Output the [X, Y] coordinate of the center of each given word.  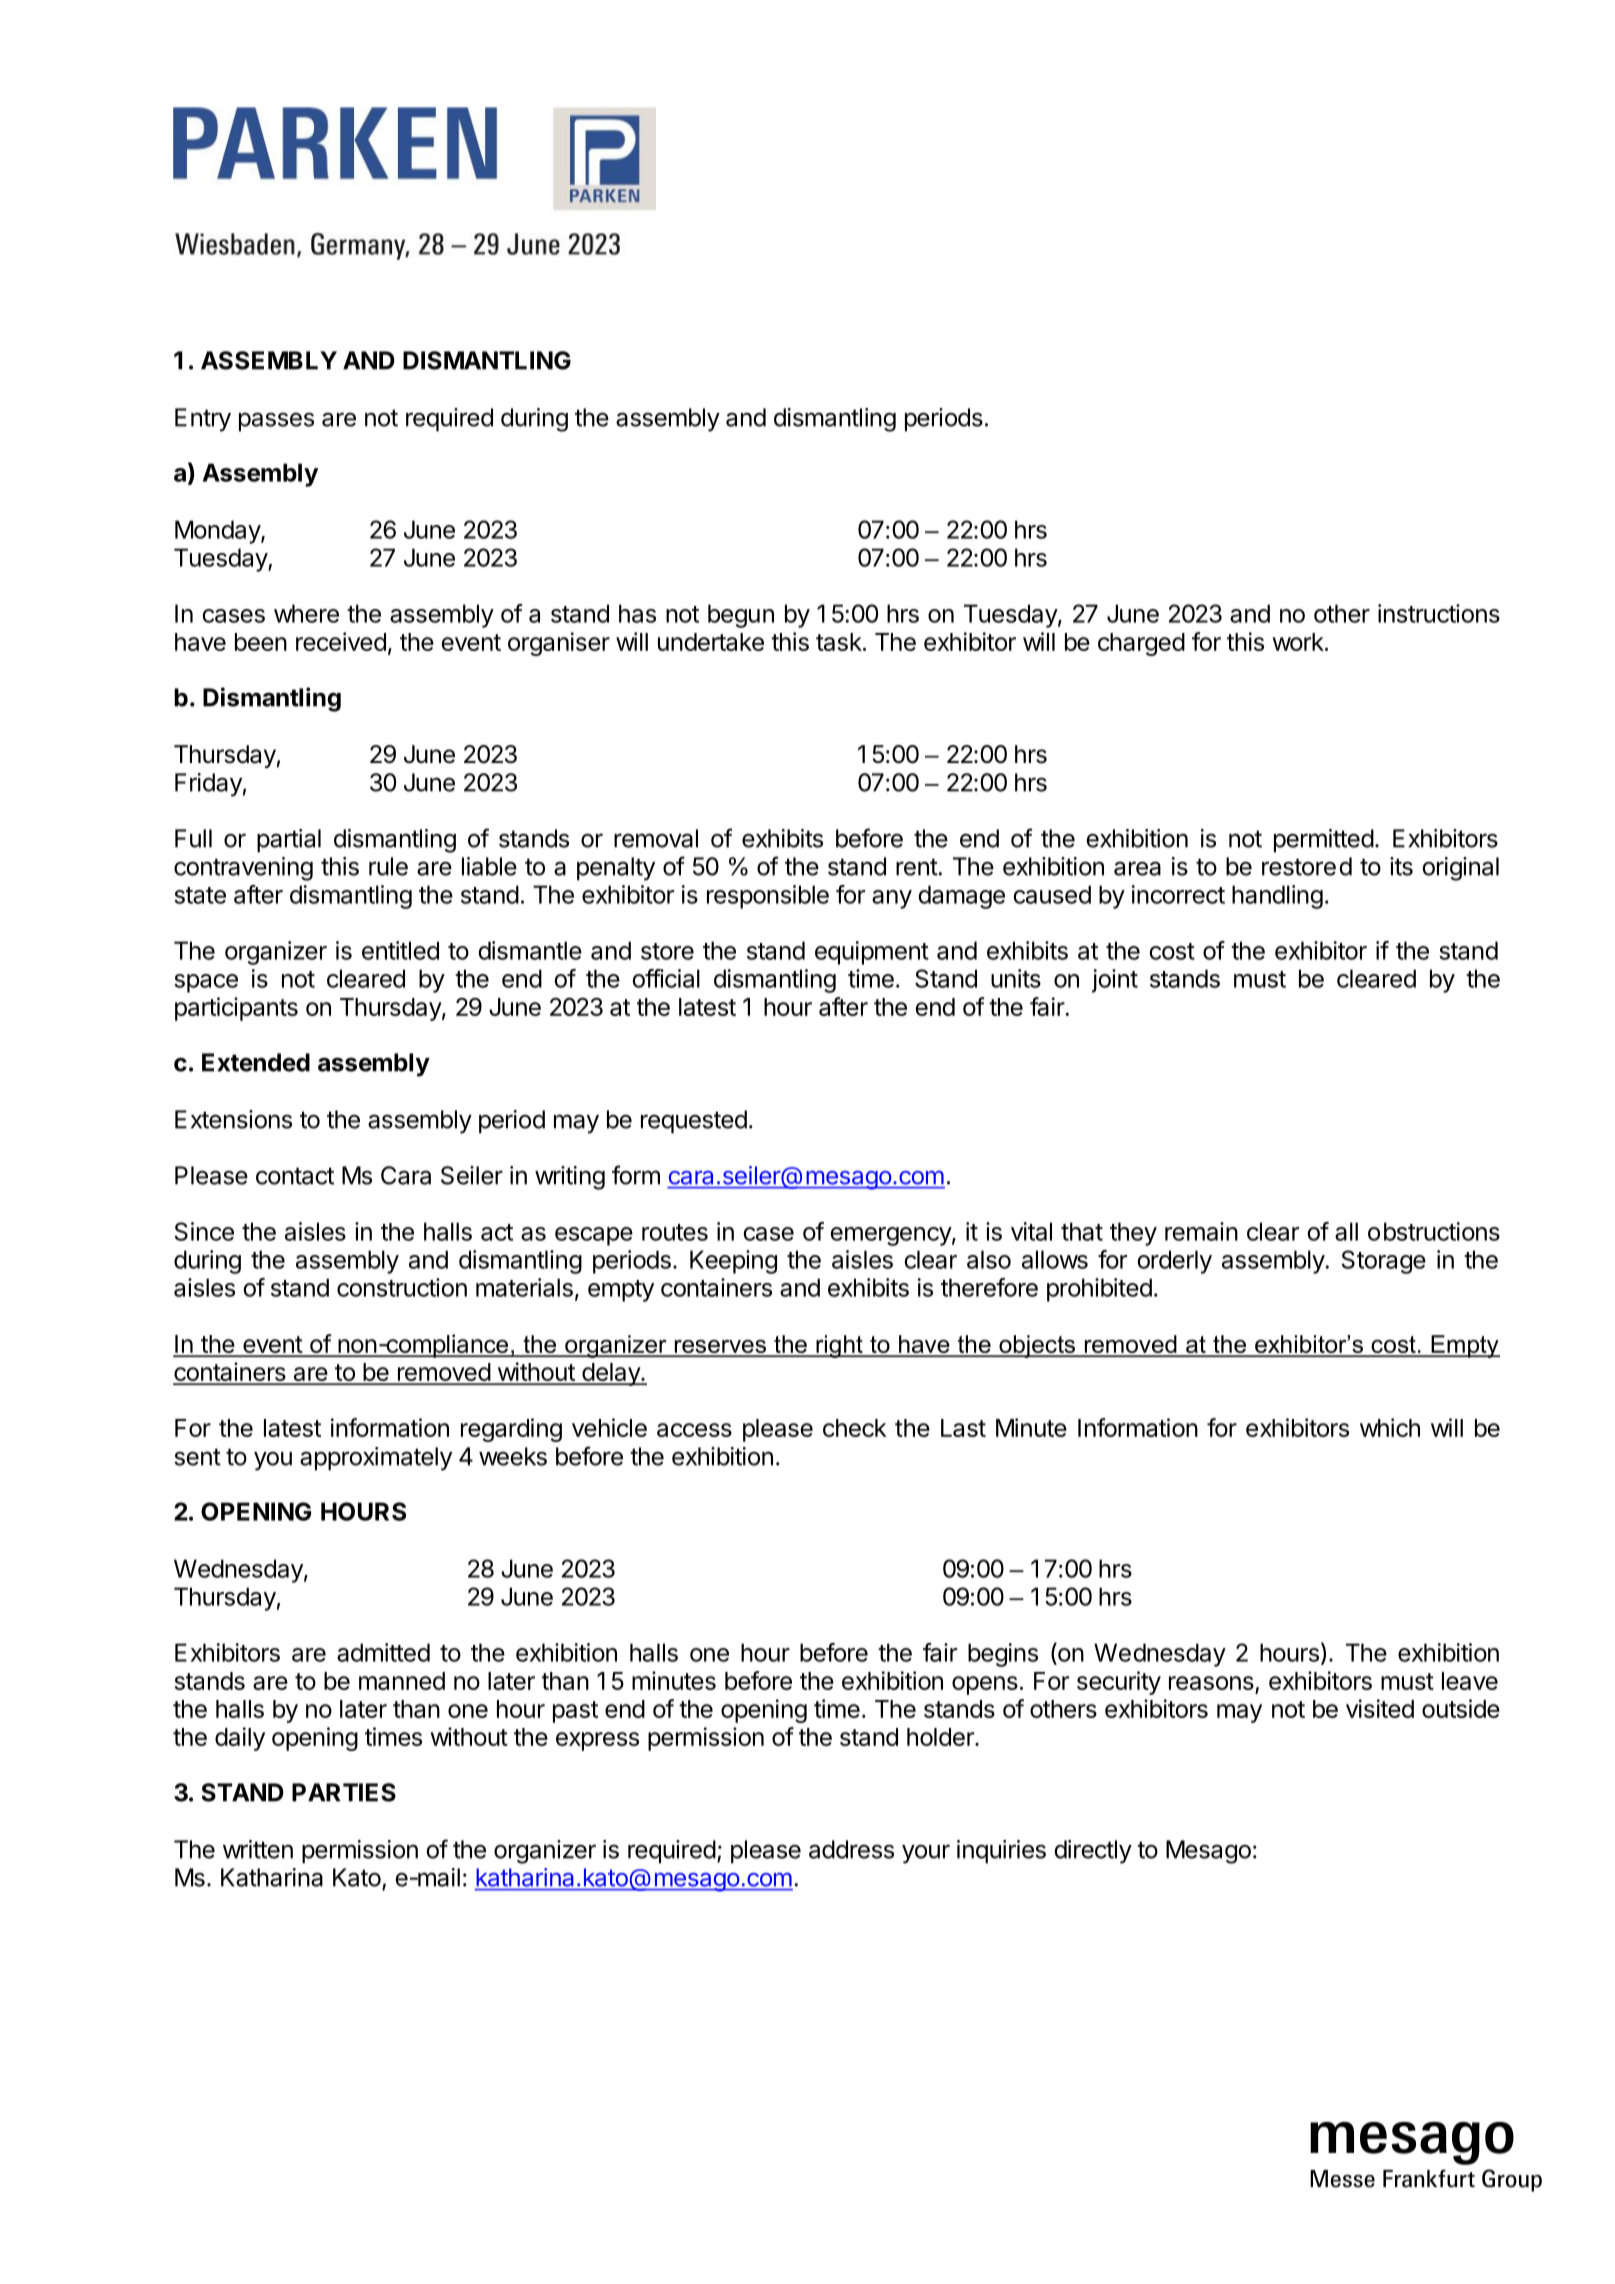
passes [276, 422]
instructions [1439, 613]
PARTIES [344, 1792]
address [851, 1849]
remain [1201, 1231]
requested [694, 1122]
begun [741, 616]
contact [295, 1176]
